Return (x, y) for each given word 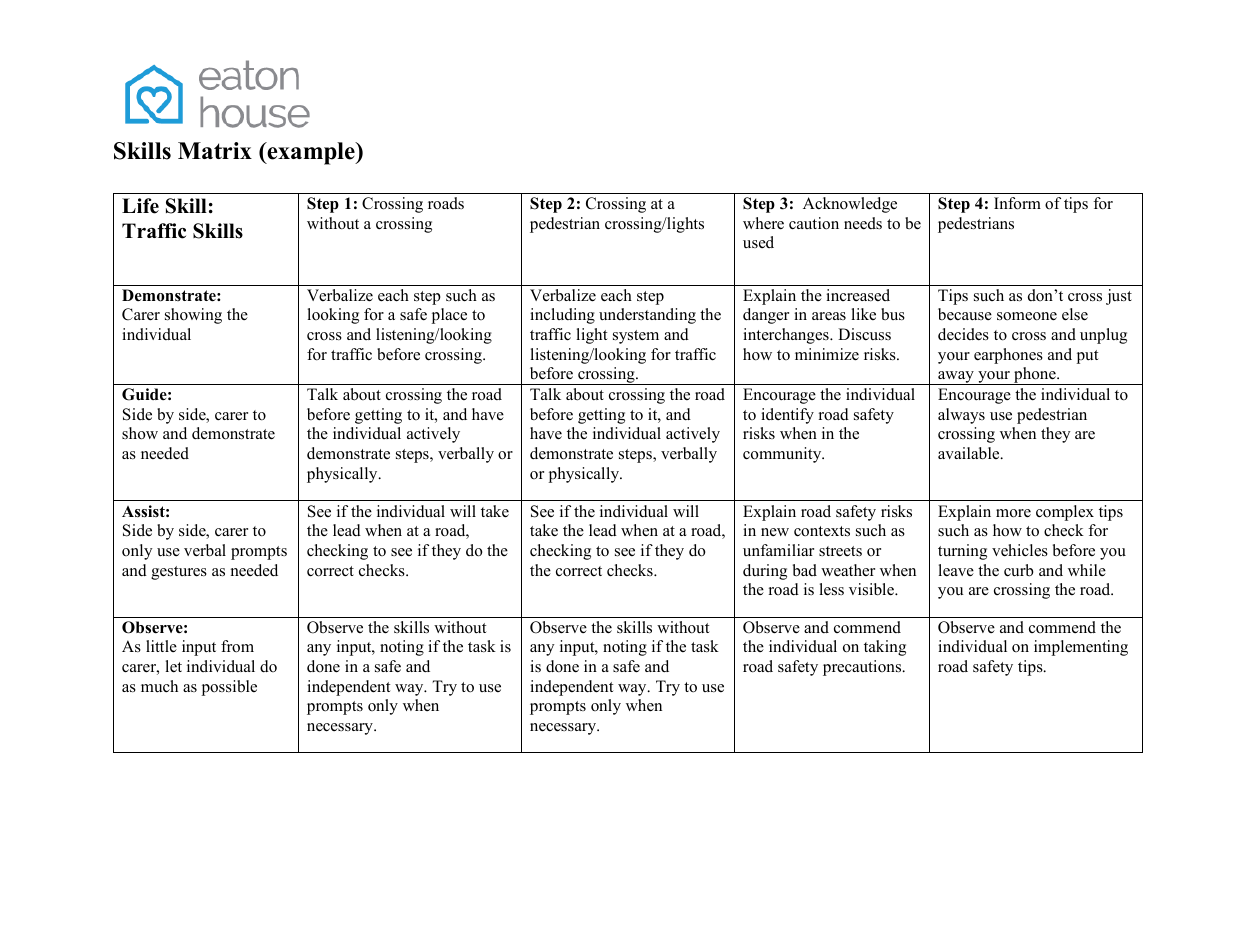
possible (229, 688)
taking (885, 648)
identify (787, 416)
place (449, 316)
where (763, 223)
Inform (1017, 203)
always (961, 416)
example (311, 153)
